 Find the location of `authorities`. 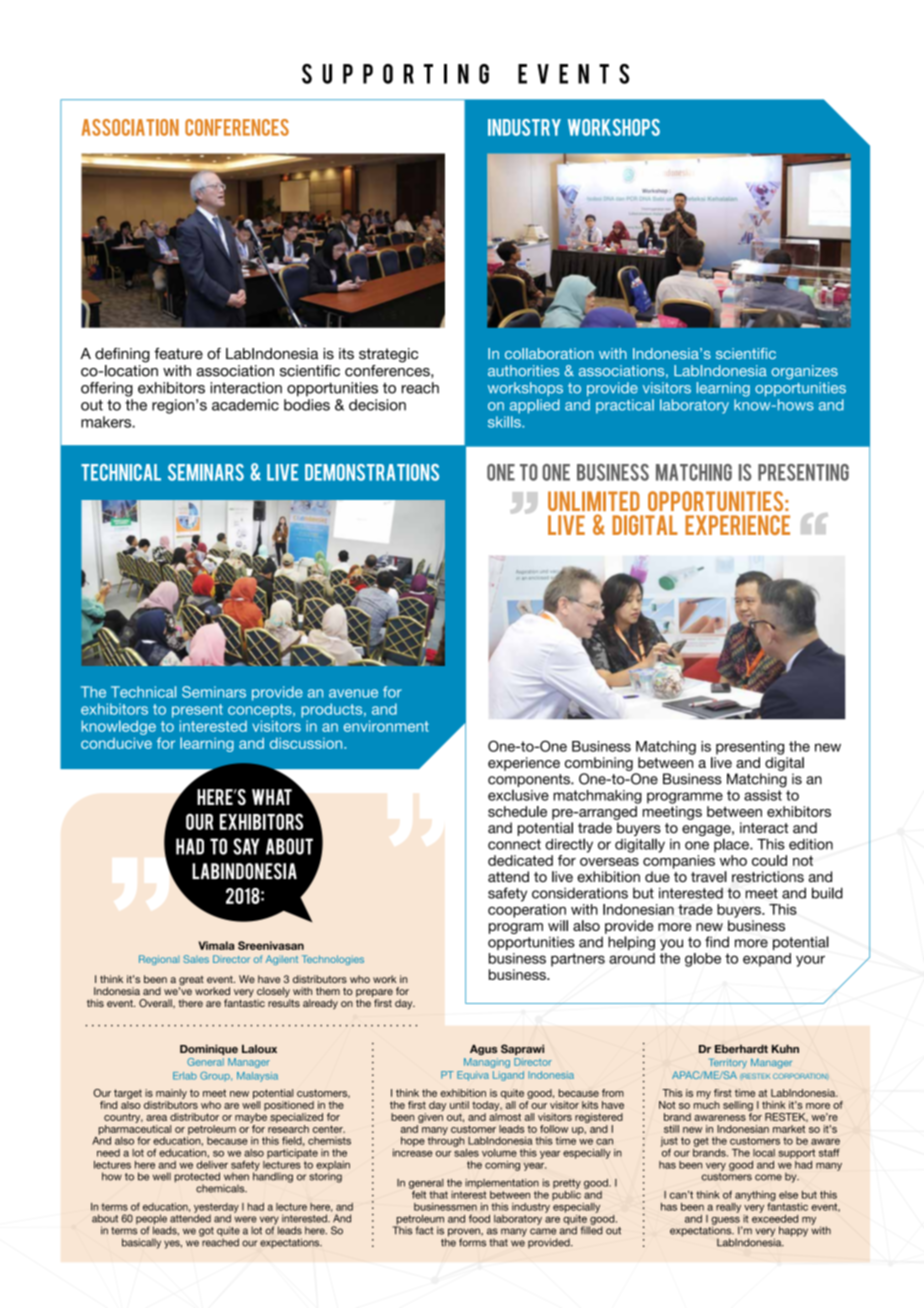

authorities is located at coordinates (523, 370).
